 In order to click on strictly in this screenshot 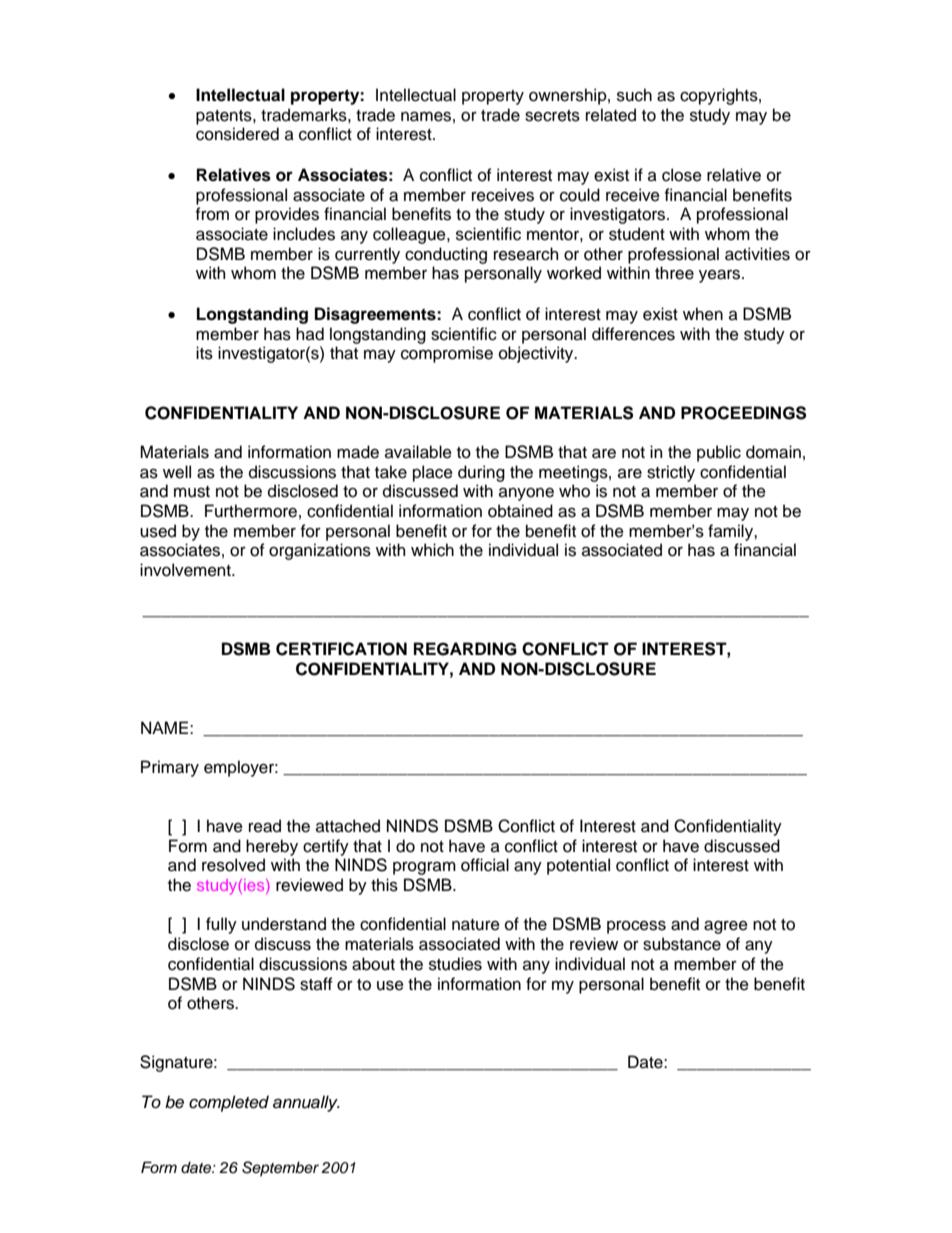, I will do `click(671, 473)`.
